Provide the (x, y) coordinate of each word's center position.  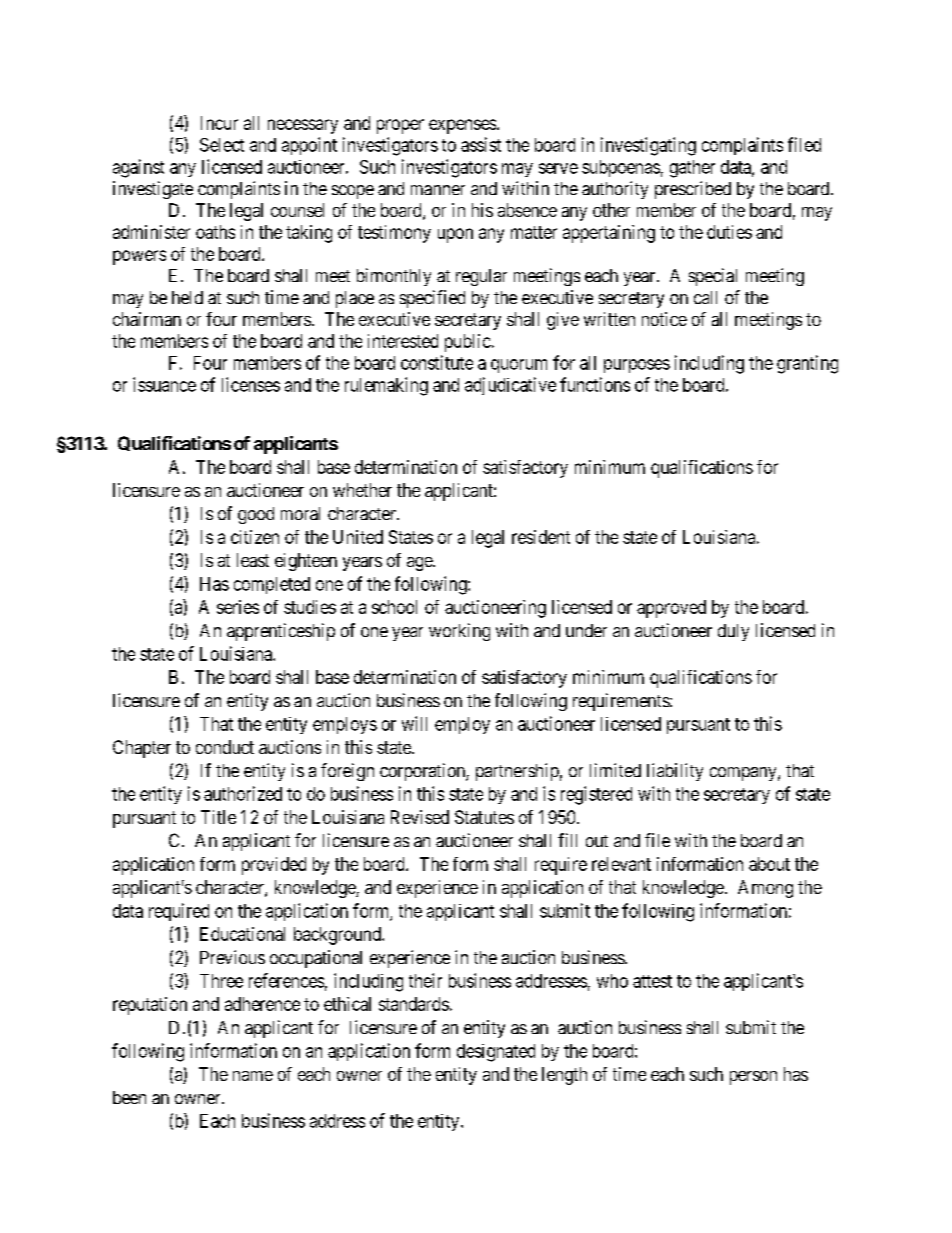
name (253, 1076)
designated (496, 1053)
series (238, 607)
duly (733, 632)
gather (692, 169)
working (459, 632)
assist (481, 144)
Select (222, 145)
